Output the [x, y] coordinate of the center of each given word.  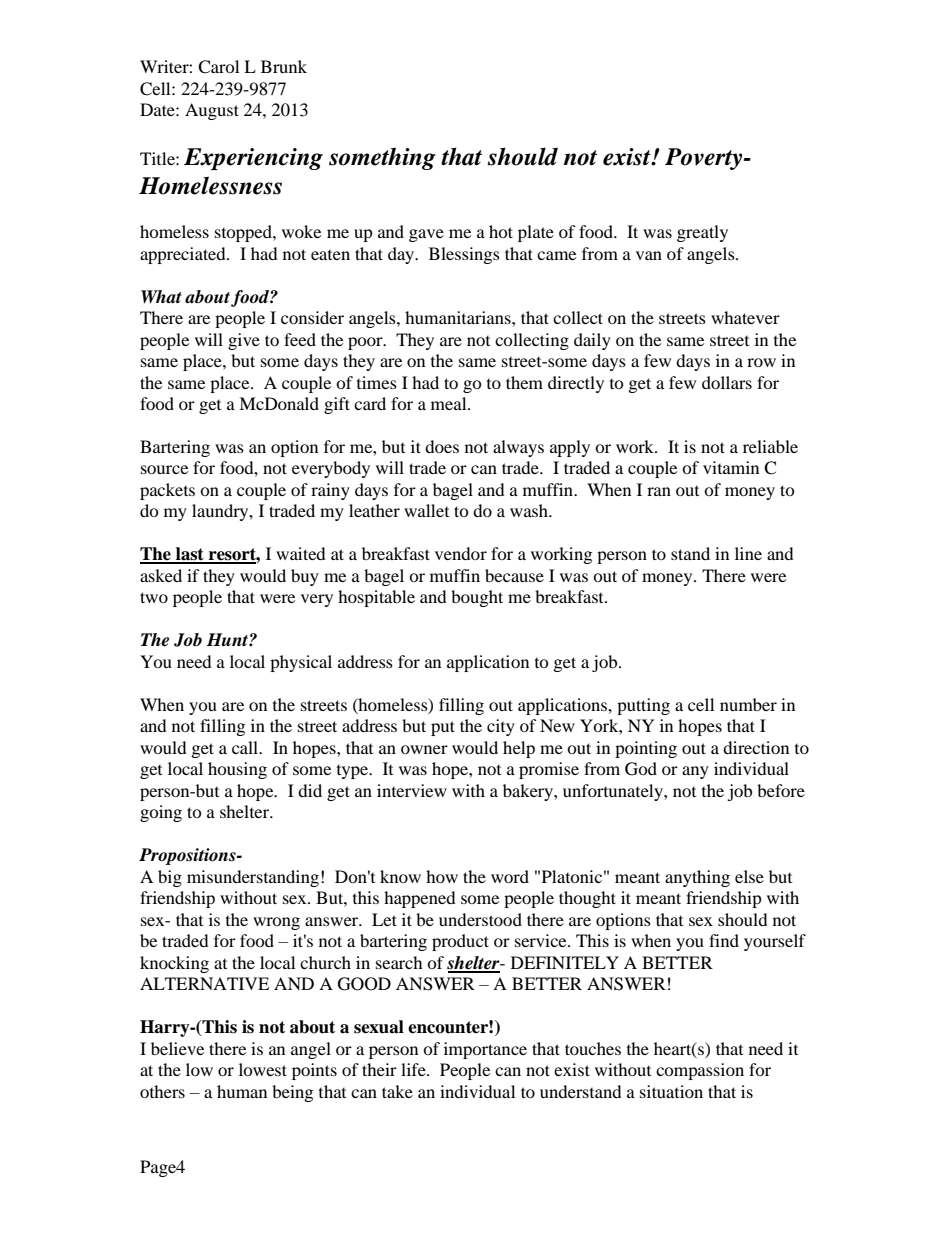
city [501, 727]
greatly [702, 233]
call [246, 747]
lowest [263, 1069]
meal [450, 403]
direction [756, 747]
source [164, 469]
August [212, 111]
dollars [727, 382]
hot [501, 231]
